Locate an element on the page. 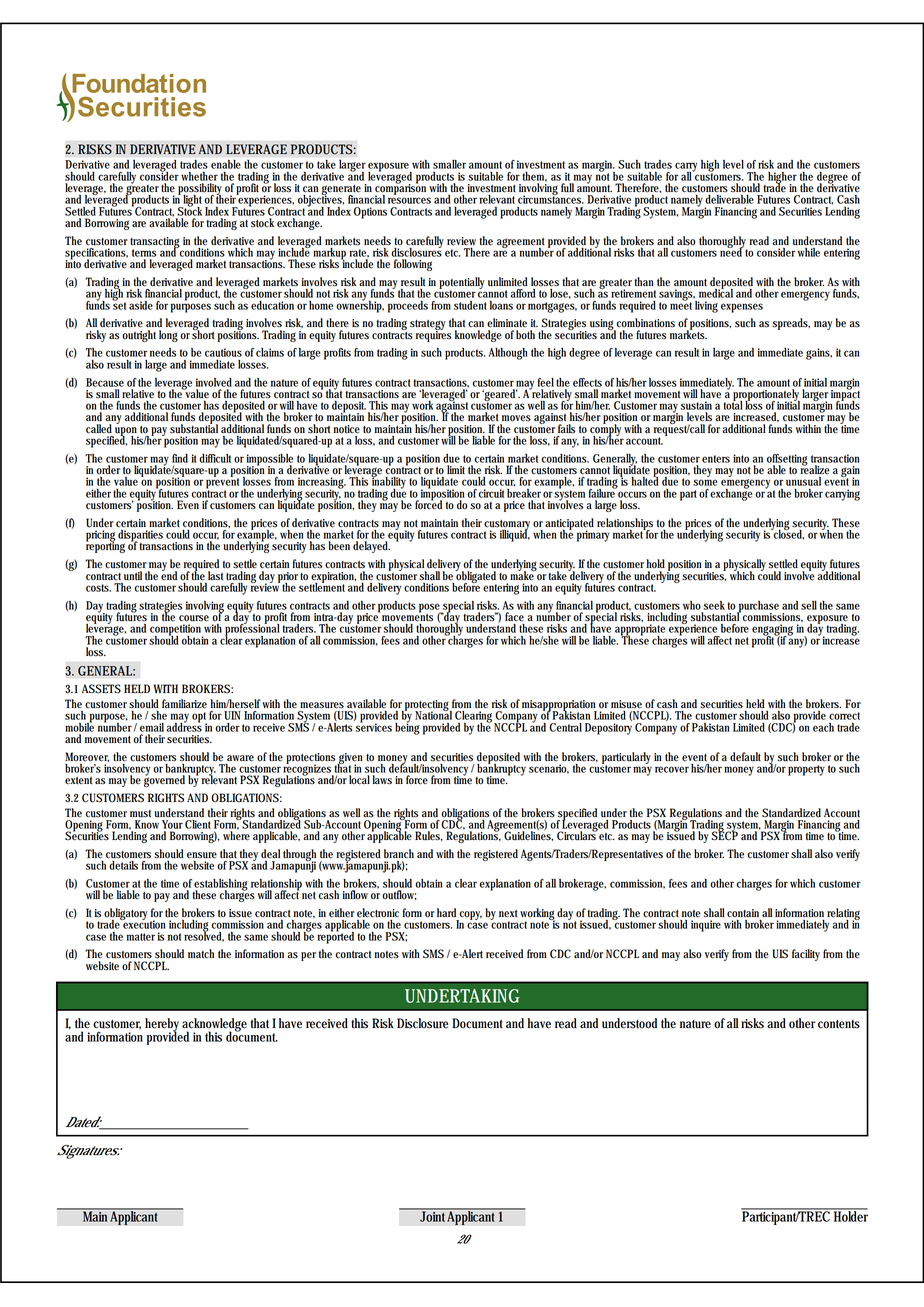 This page has width=924, height=1307. copy is located at coordinates (471, 915).
